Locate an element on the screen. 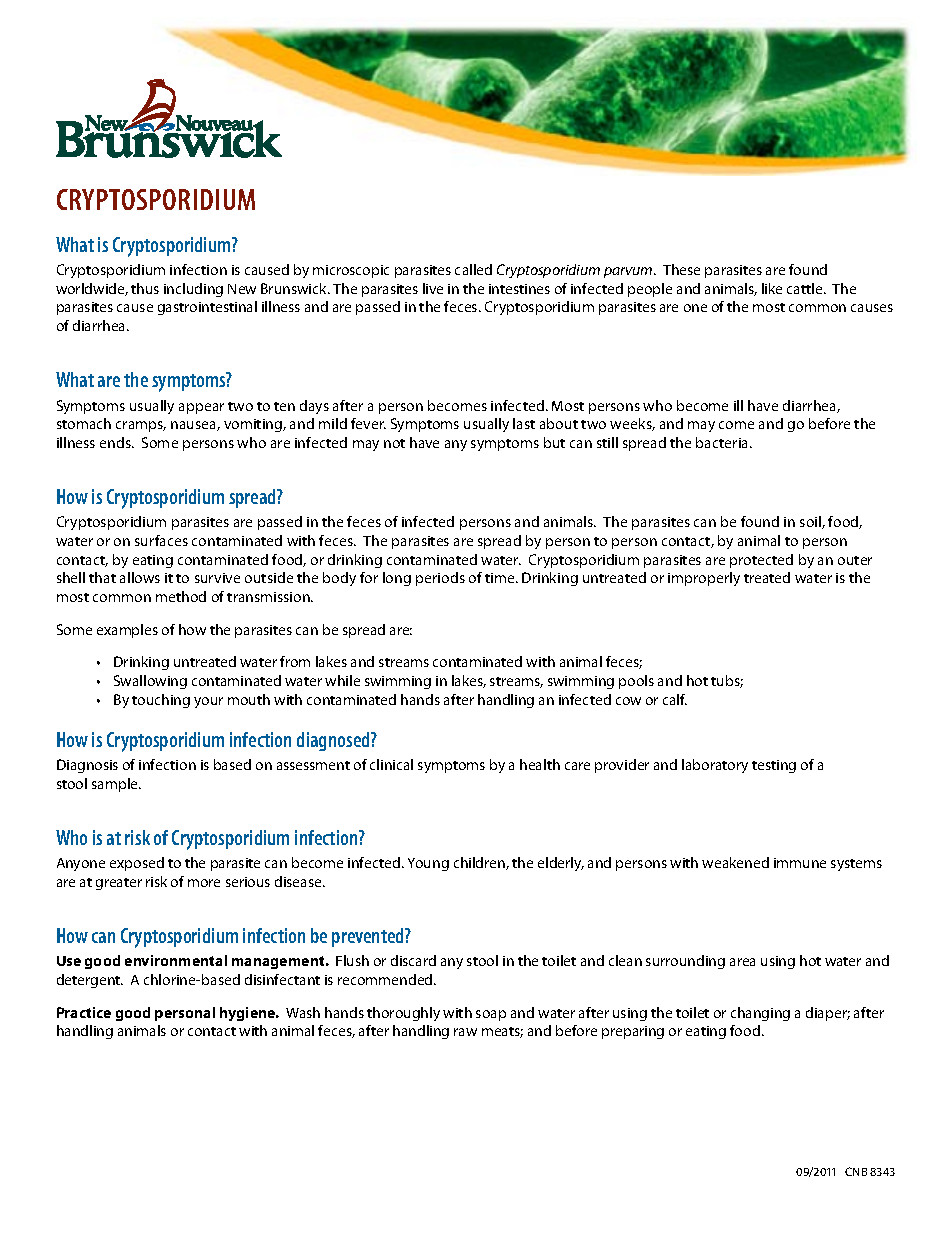 The image size is (952, 1233). thus is located at coordinates (145, 288).
